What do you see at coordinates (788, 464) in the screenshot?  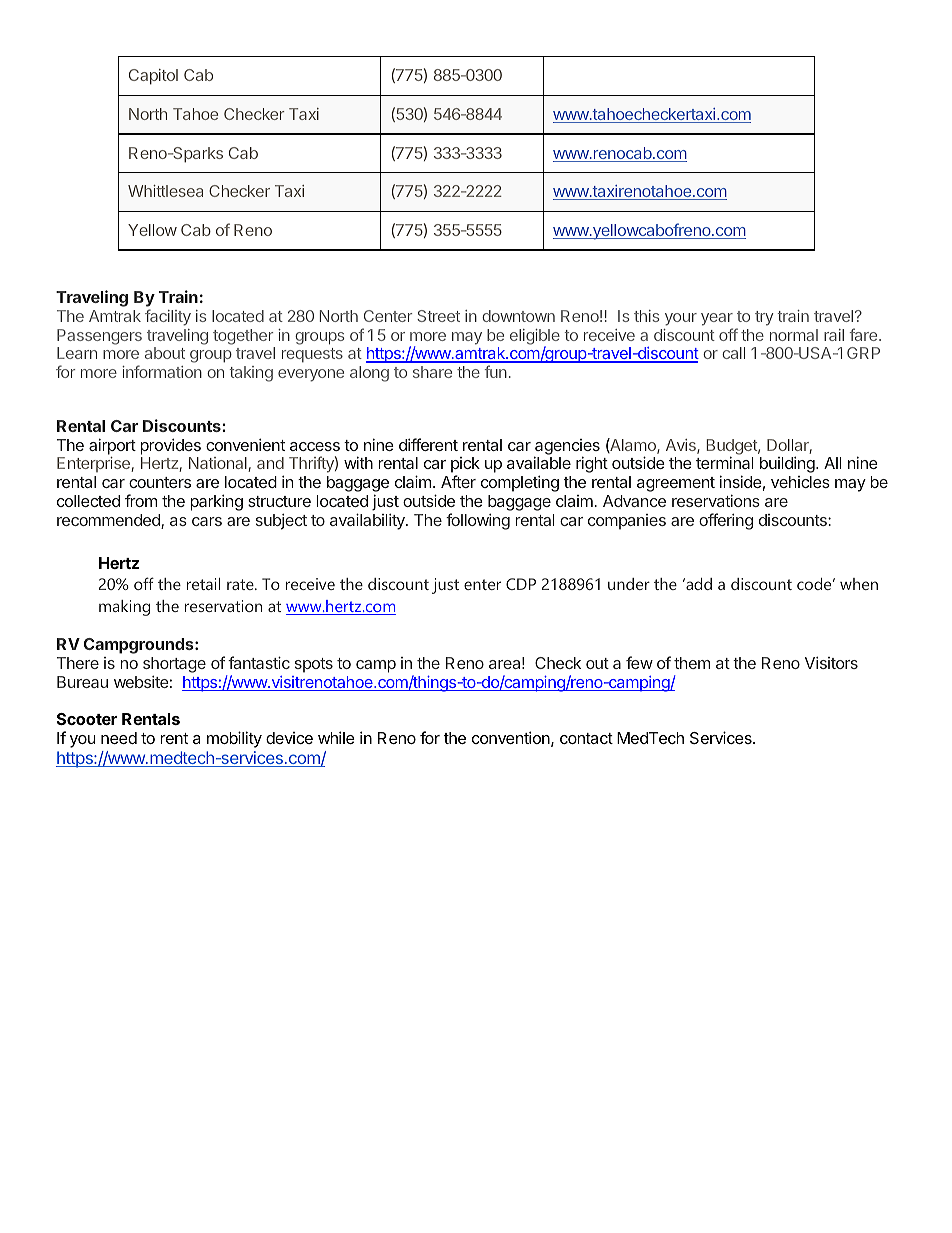 I see `building` at bounding box center [788, 464].
